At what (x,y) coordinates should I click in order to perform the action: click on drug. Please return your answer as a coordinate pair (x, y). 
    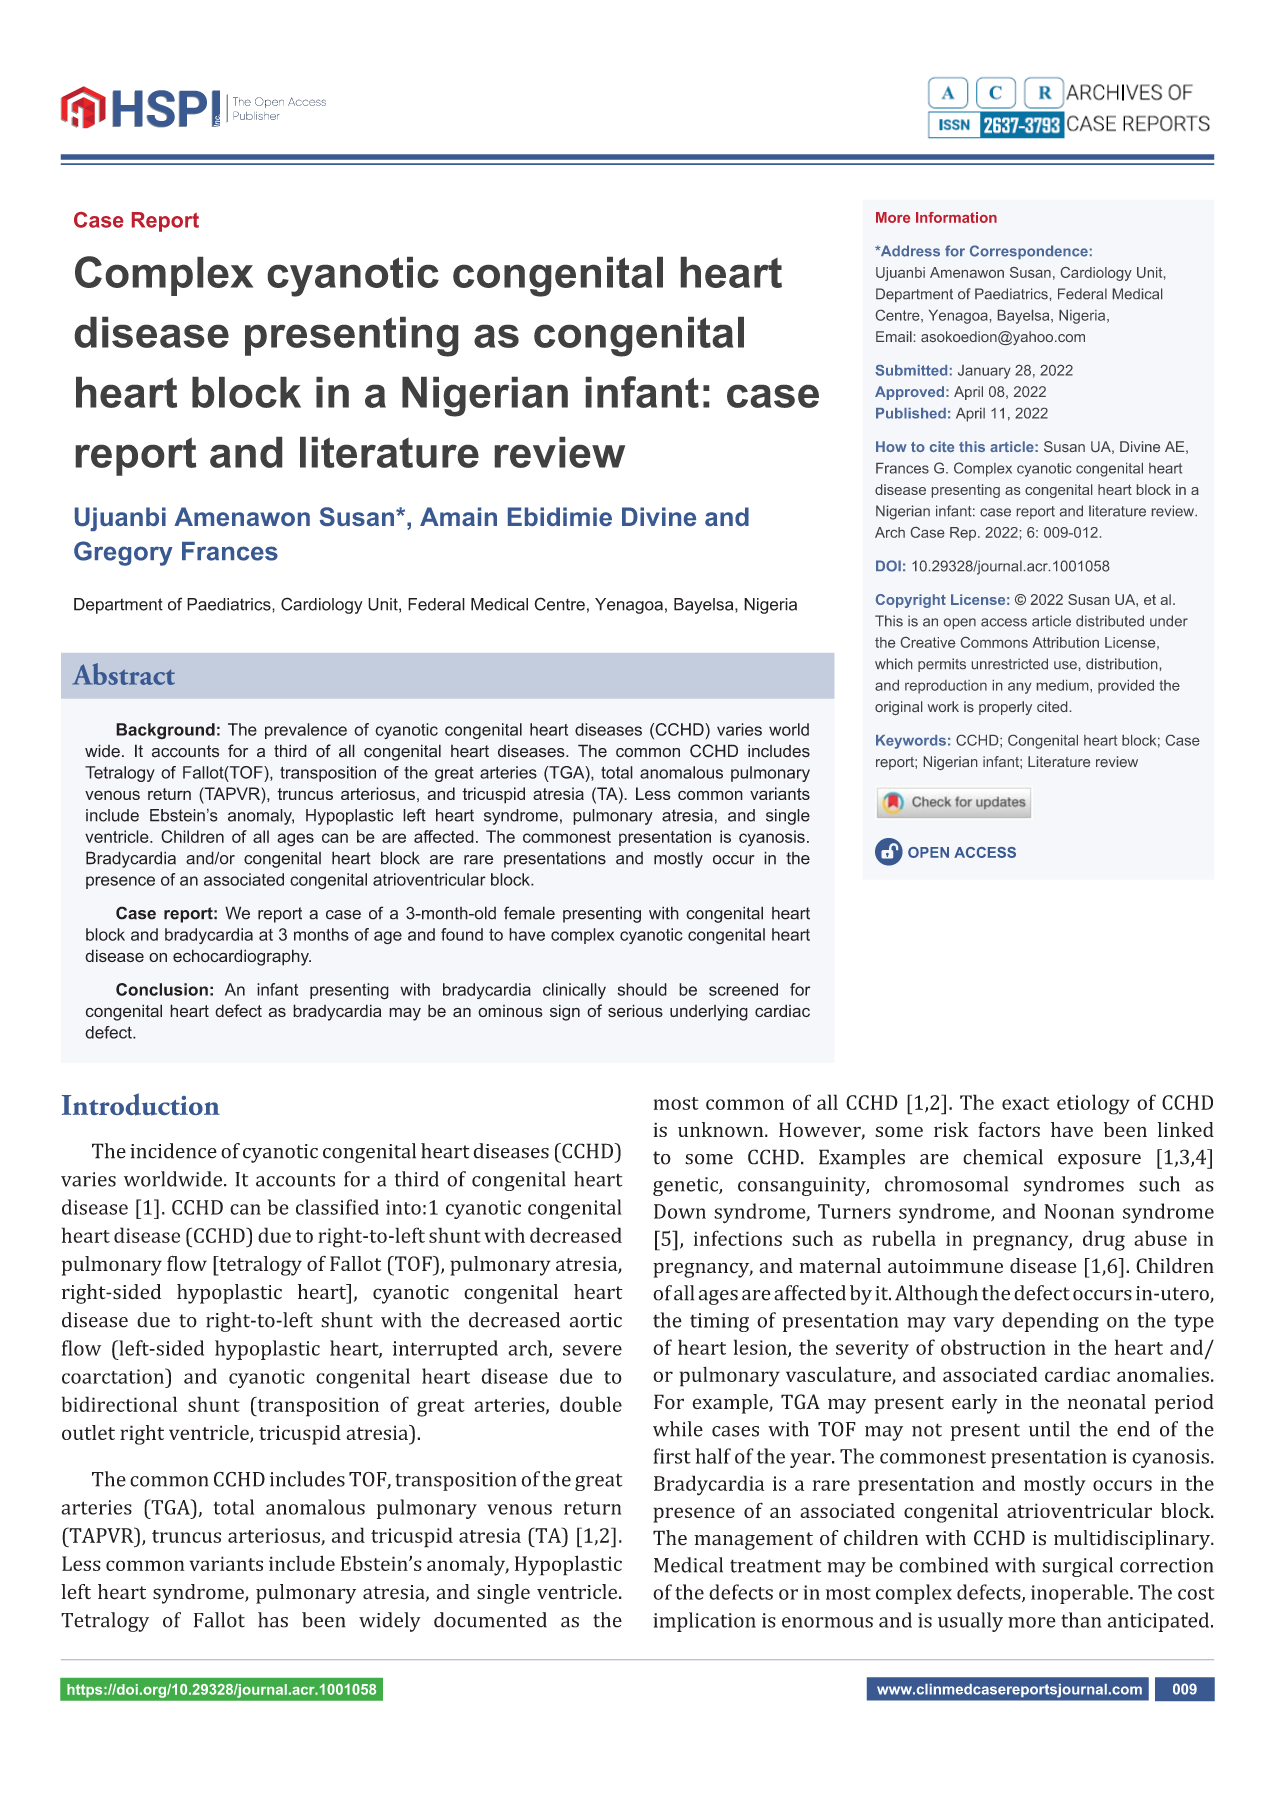
    Looking at the image, I should click on (1104, 1240).
